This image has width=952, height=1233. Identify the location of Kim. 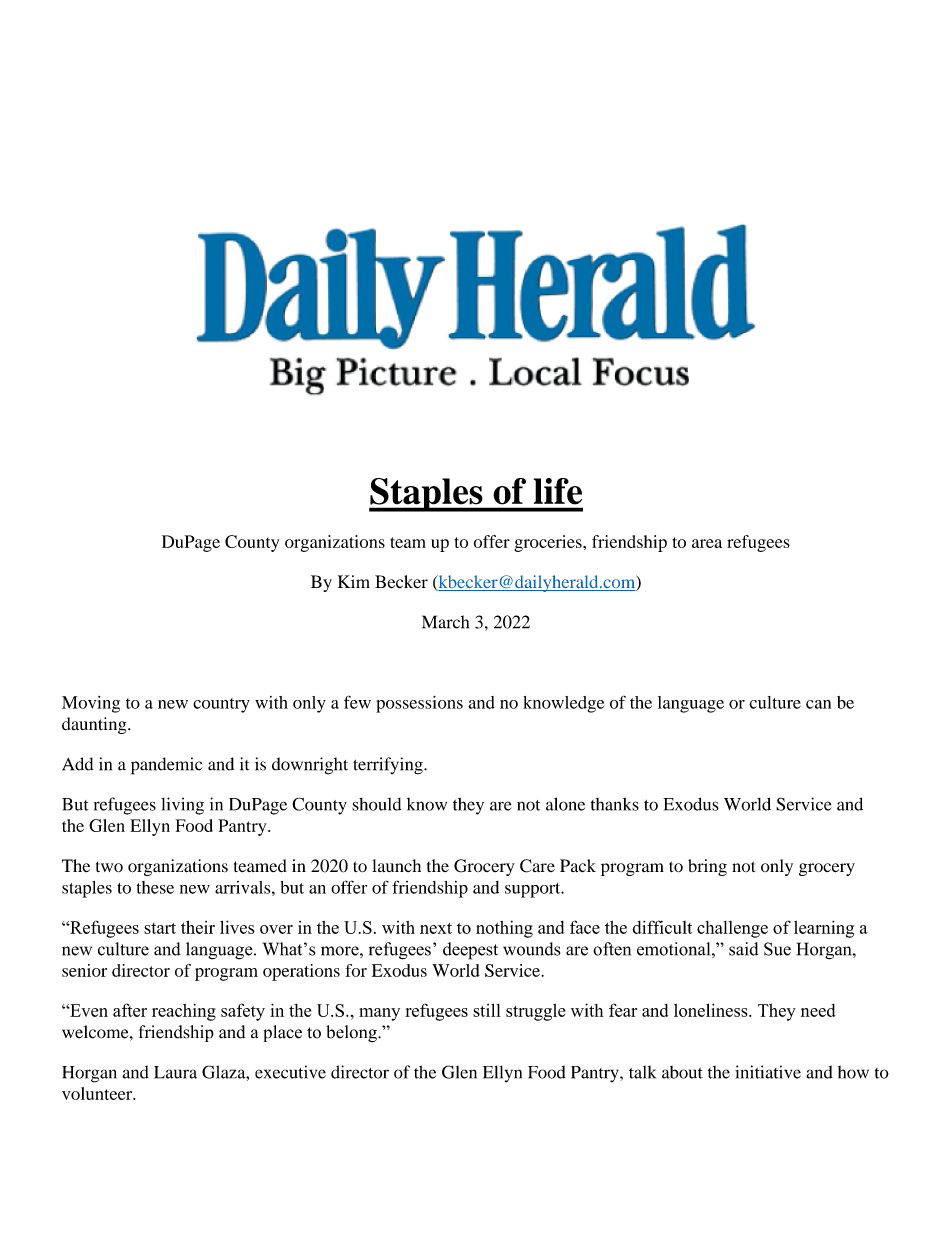
(354, 581).
